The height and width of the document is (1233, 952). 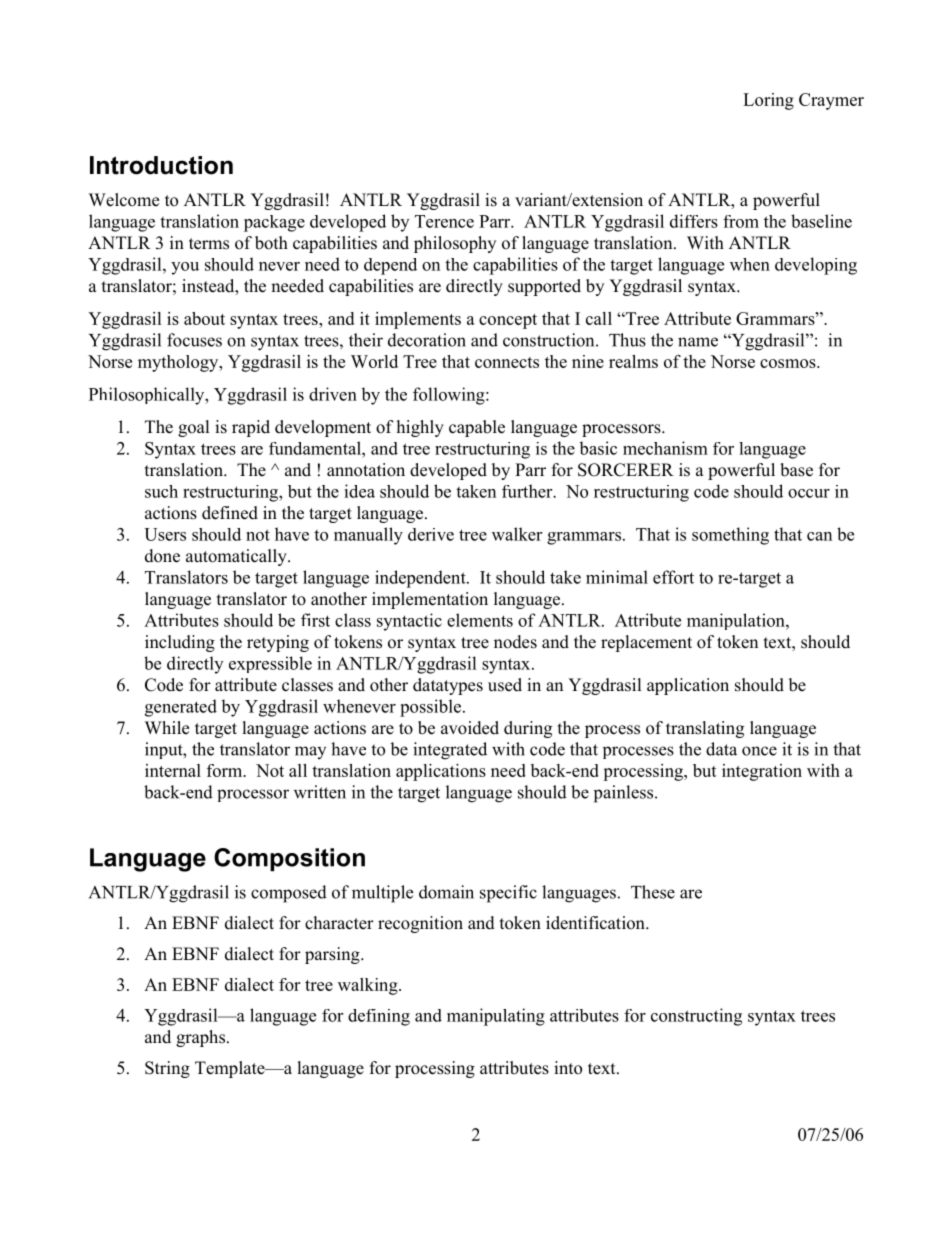 I want to click on translating, so click(x=705, y=729).
